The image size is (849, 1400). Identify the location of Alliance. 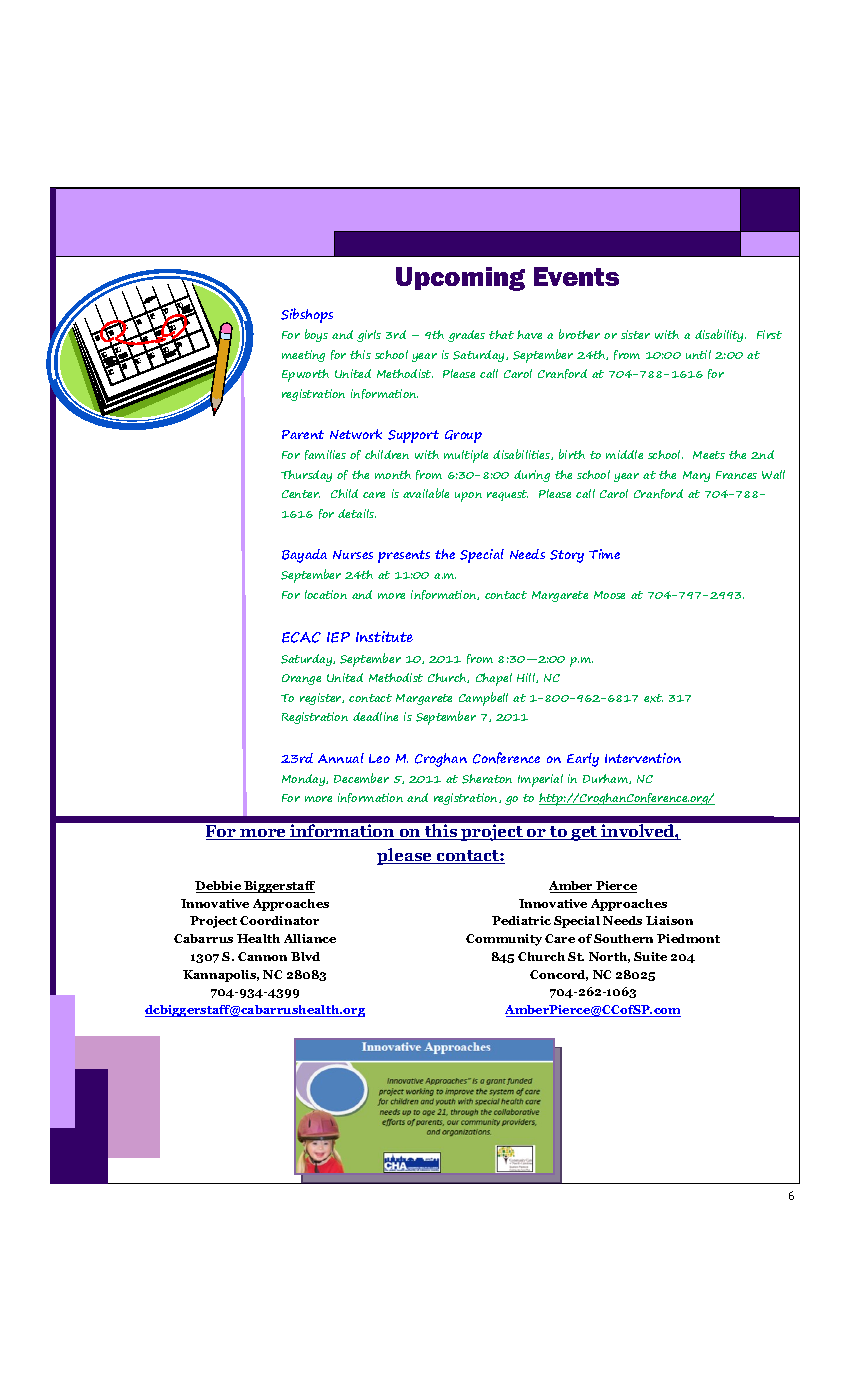
(310, 938).
